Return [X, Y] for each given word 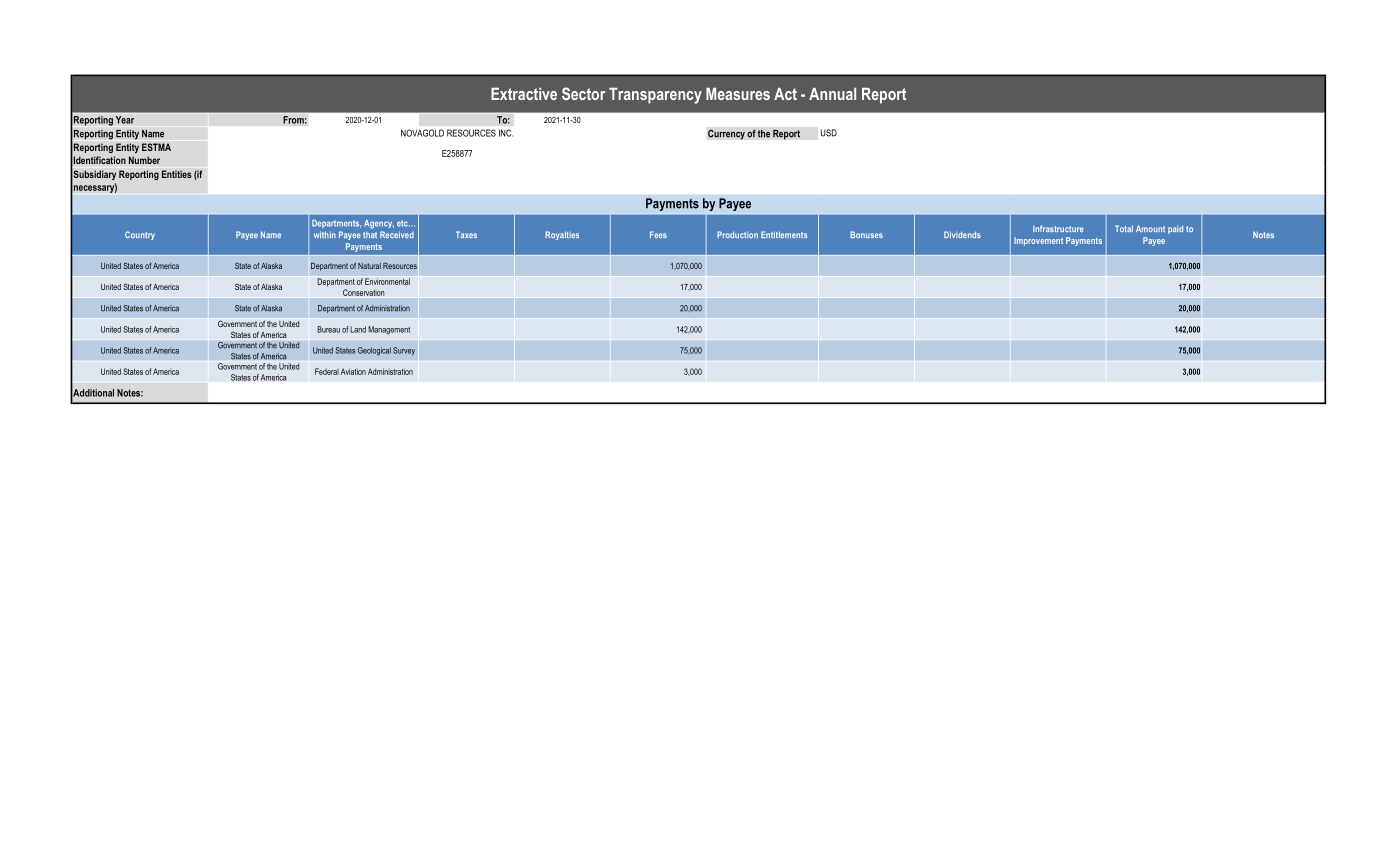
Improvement [1038, 241]
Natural [369, 266]
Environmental [387, 281]
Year [125, 120]
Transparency [655, 95]
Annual [832, 93]
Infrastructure [1058, 228]
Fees [658, 234]
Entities [177, 174]
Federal [327, 371]
